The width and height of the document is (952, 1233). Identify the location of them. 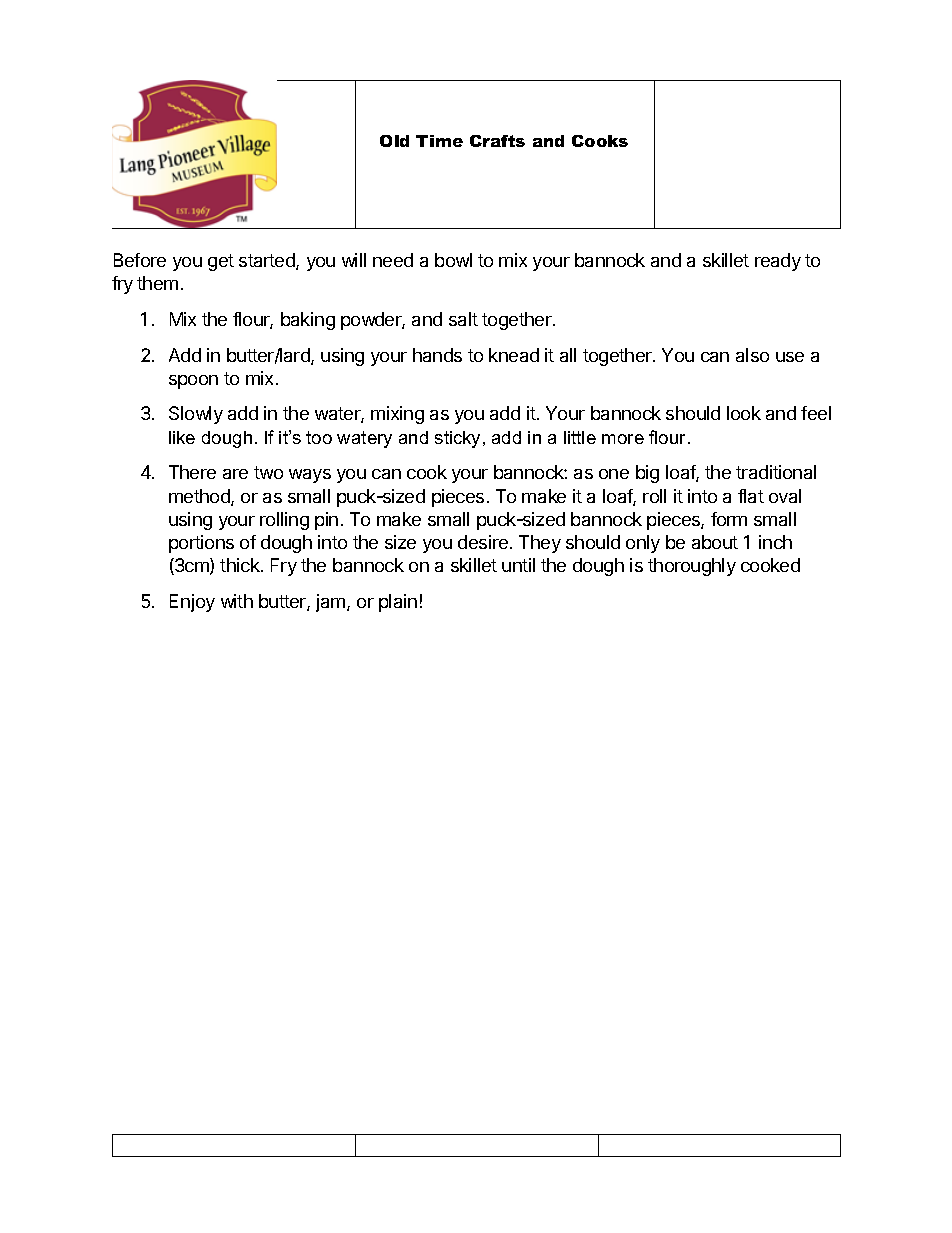
(157, 283).
